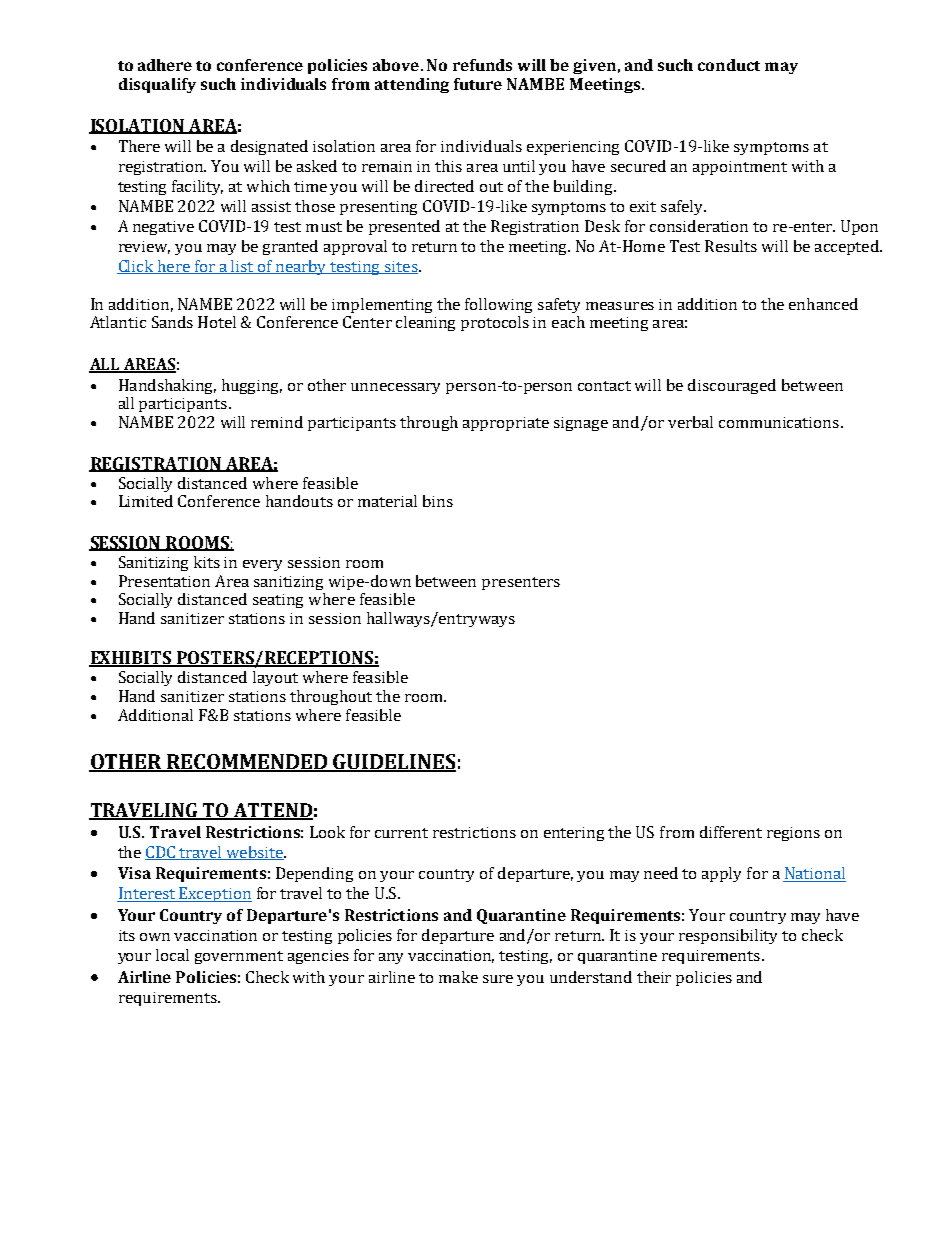 This screenshot has width=952, height=1233. Describe the element at coordinates (394, 762) in the screenshot. I see `GUIDELINES` at that location.
